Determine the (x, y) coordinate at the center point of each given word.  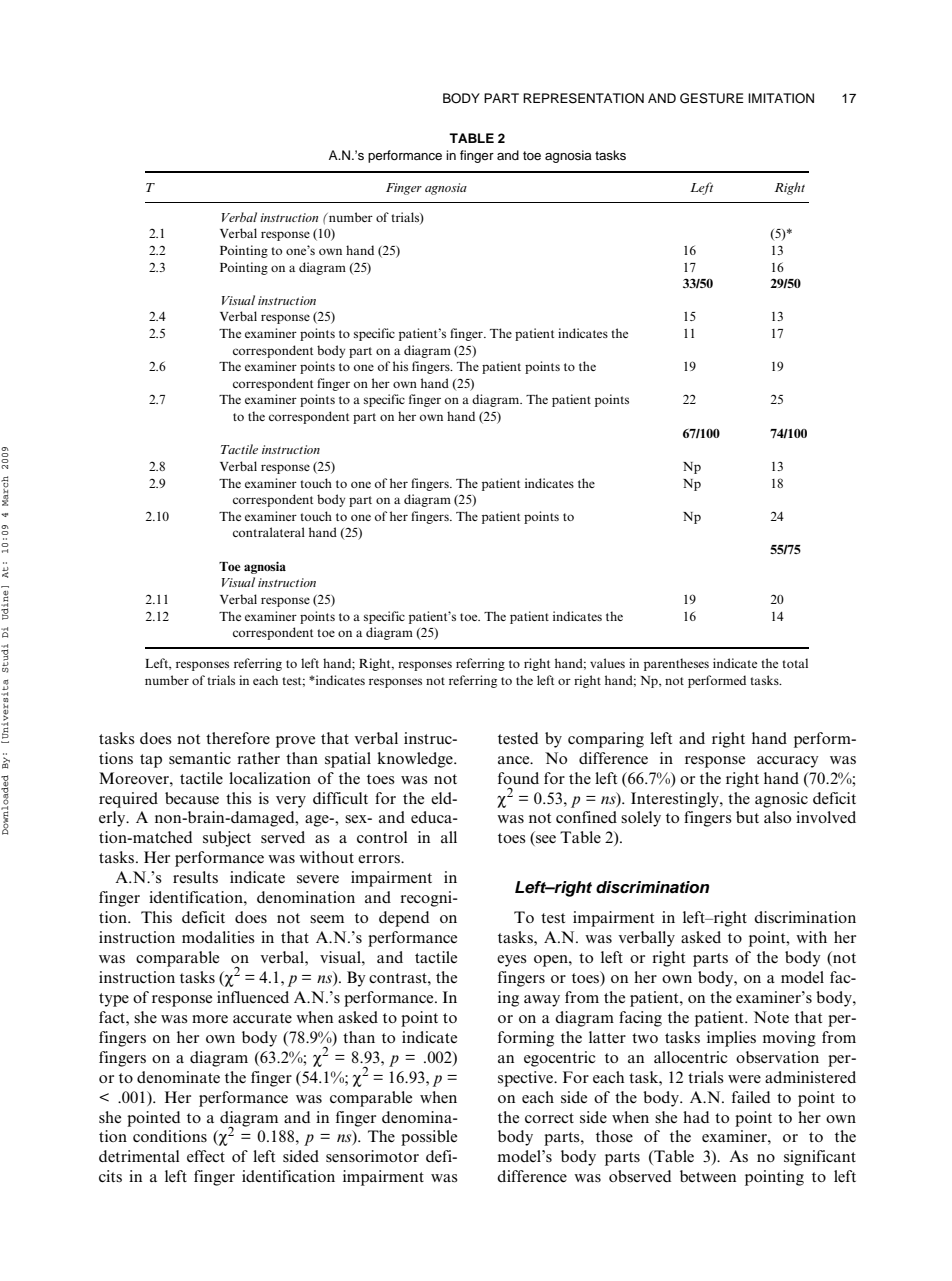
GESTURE (712, 98)
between (708, 1176)
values (607, 663)
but (747, 817)
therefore (238, 738)
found (518, 778)
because (192, 798)
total (795, 663)
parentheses (676, 664)
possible (429, 1138)
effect (206, 1156)
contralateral (269, 532)
